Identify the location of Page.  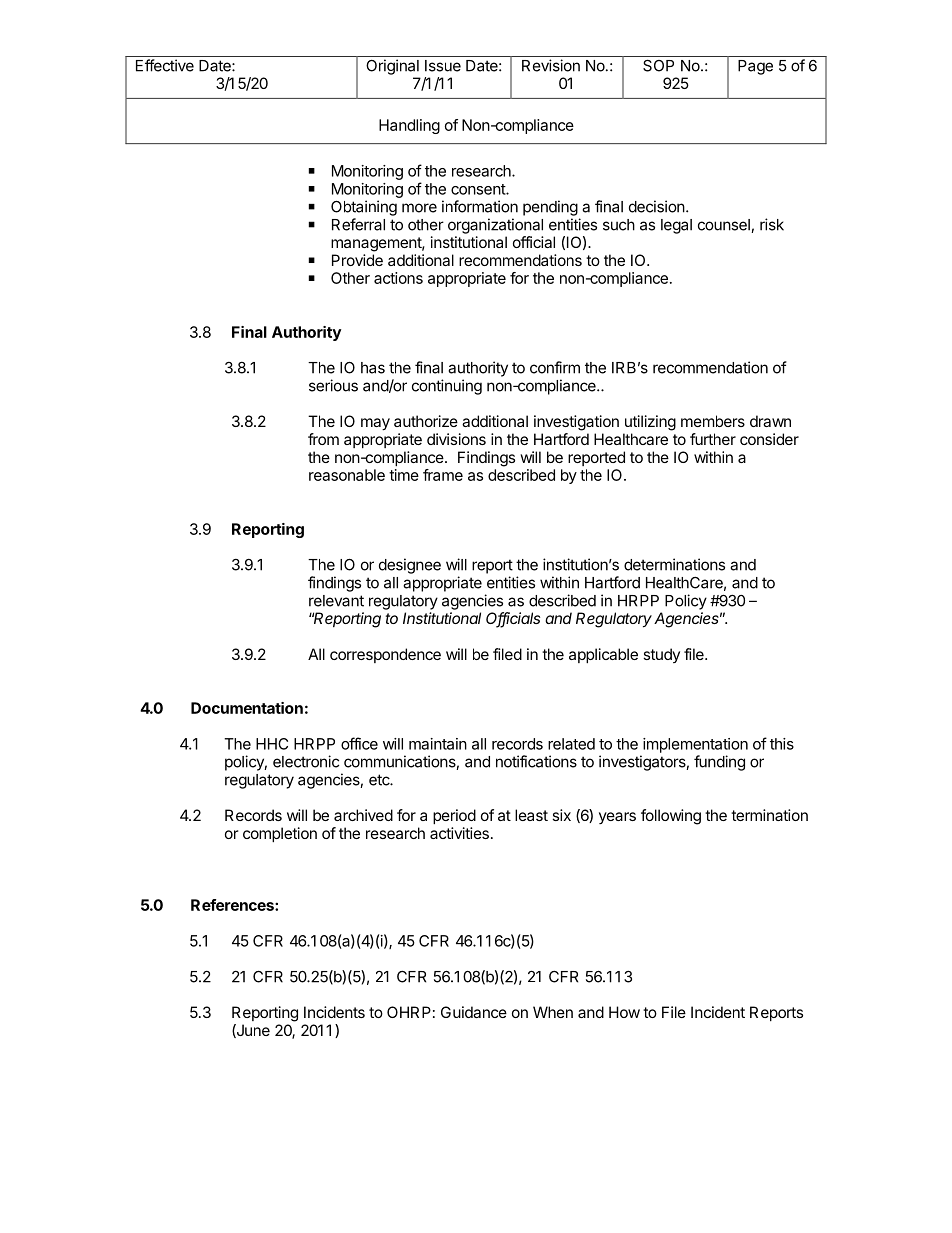
(755, 67).
